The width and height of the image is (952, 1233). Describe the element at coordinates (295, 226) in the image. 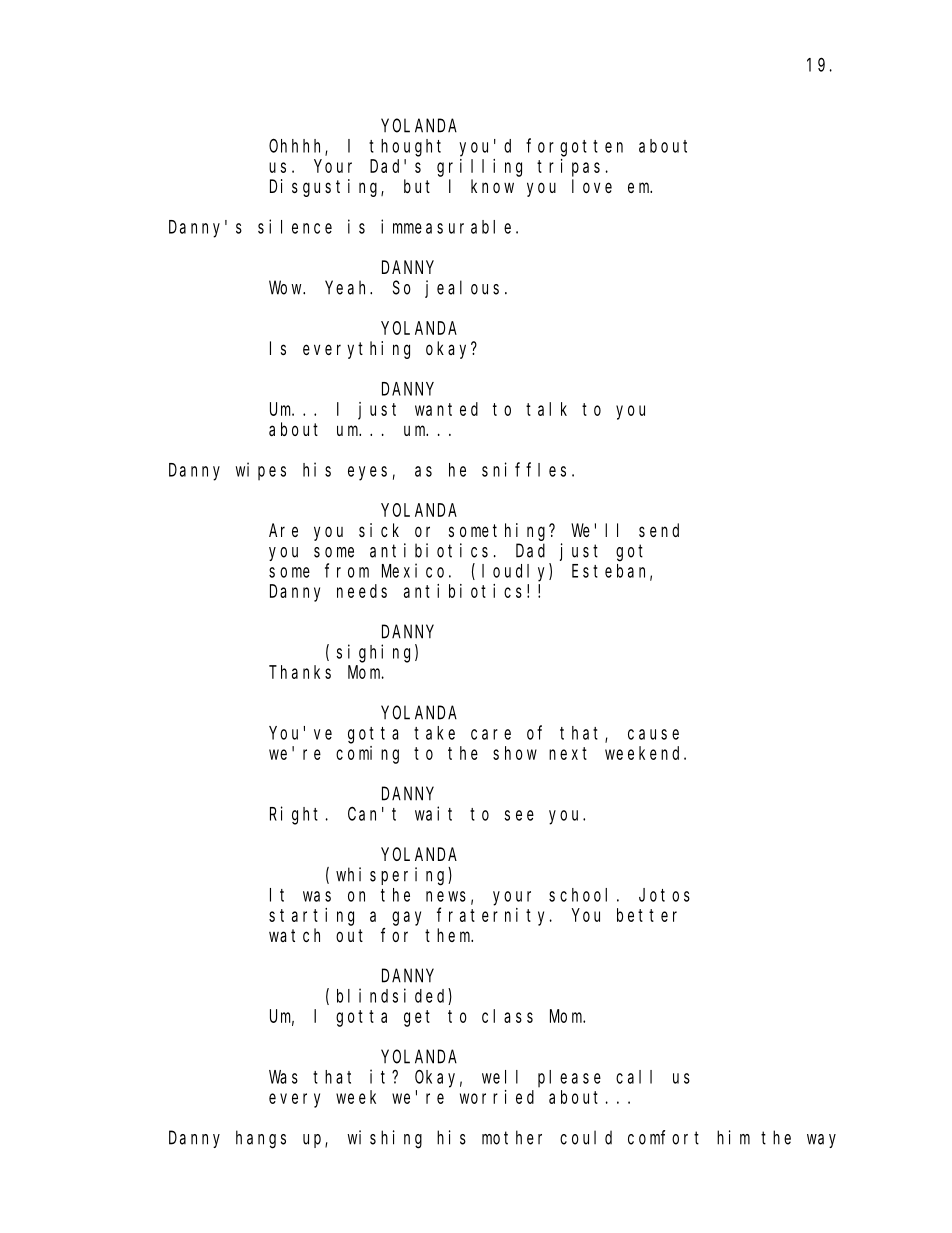

I see `silence` at that location.
